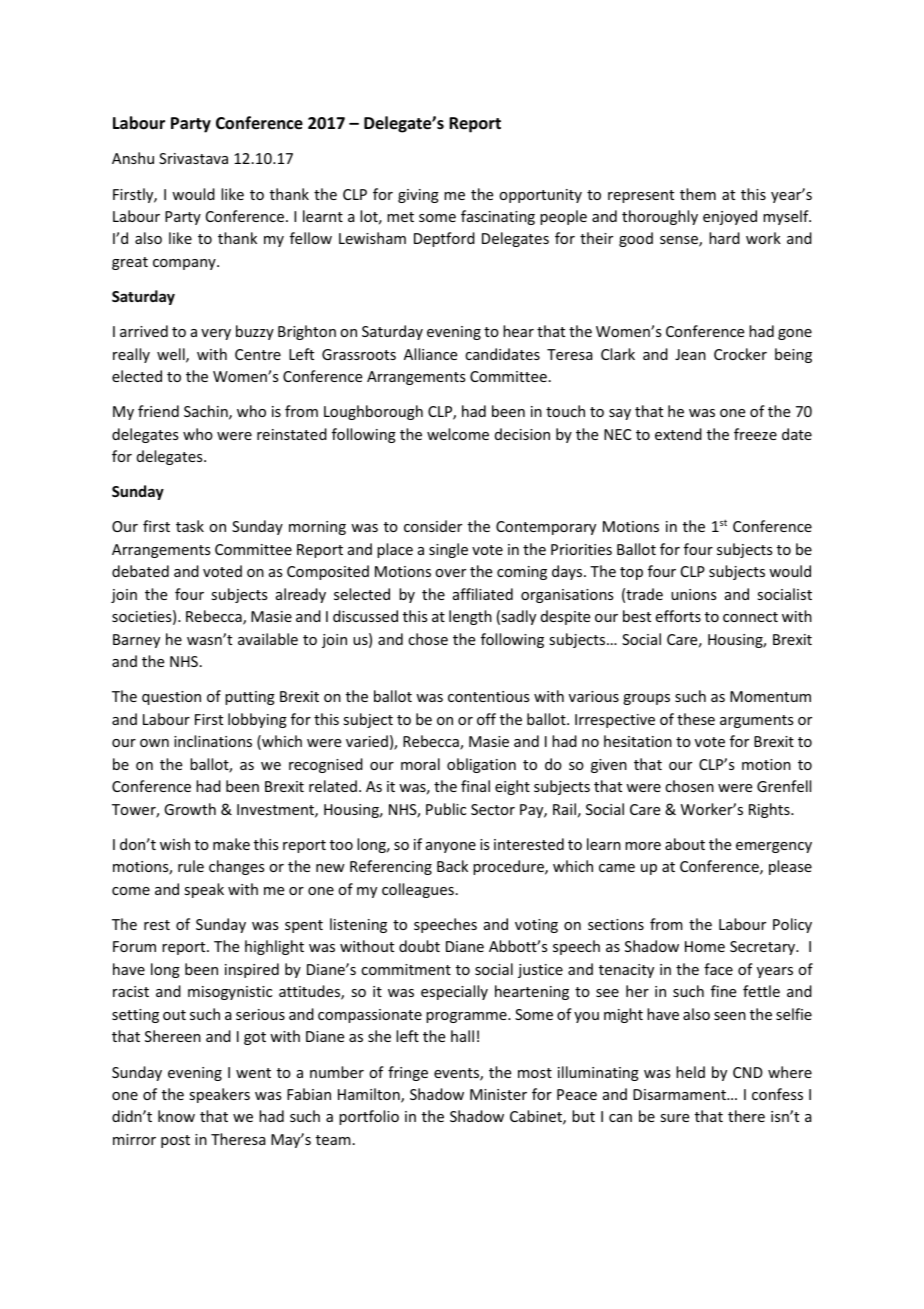 Image resolution: width=924 pixels, height=1309 pixels. Describe the element at coordinates (730, 217) in the page. I see `enjoyed` at that location.
